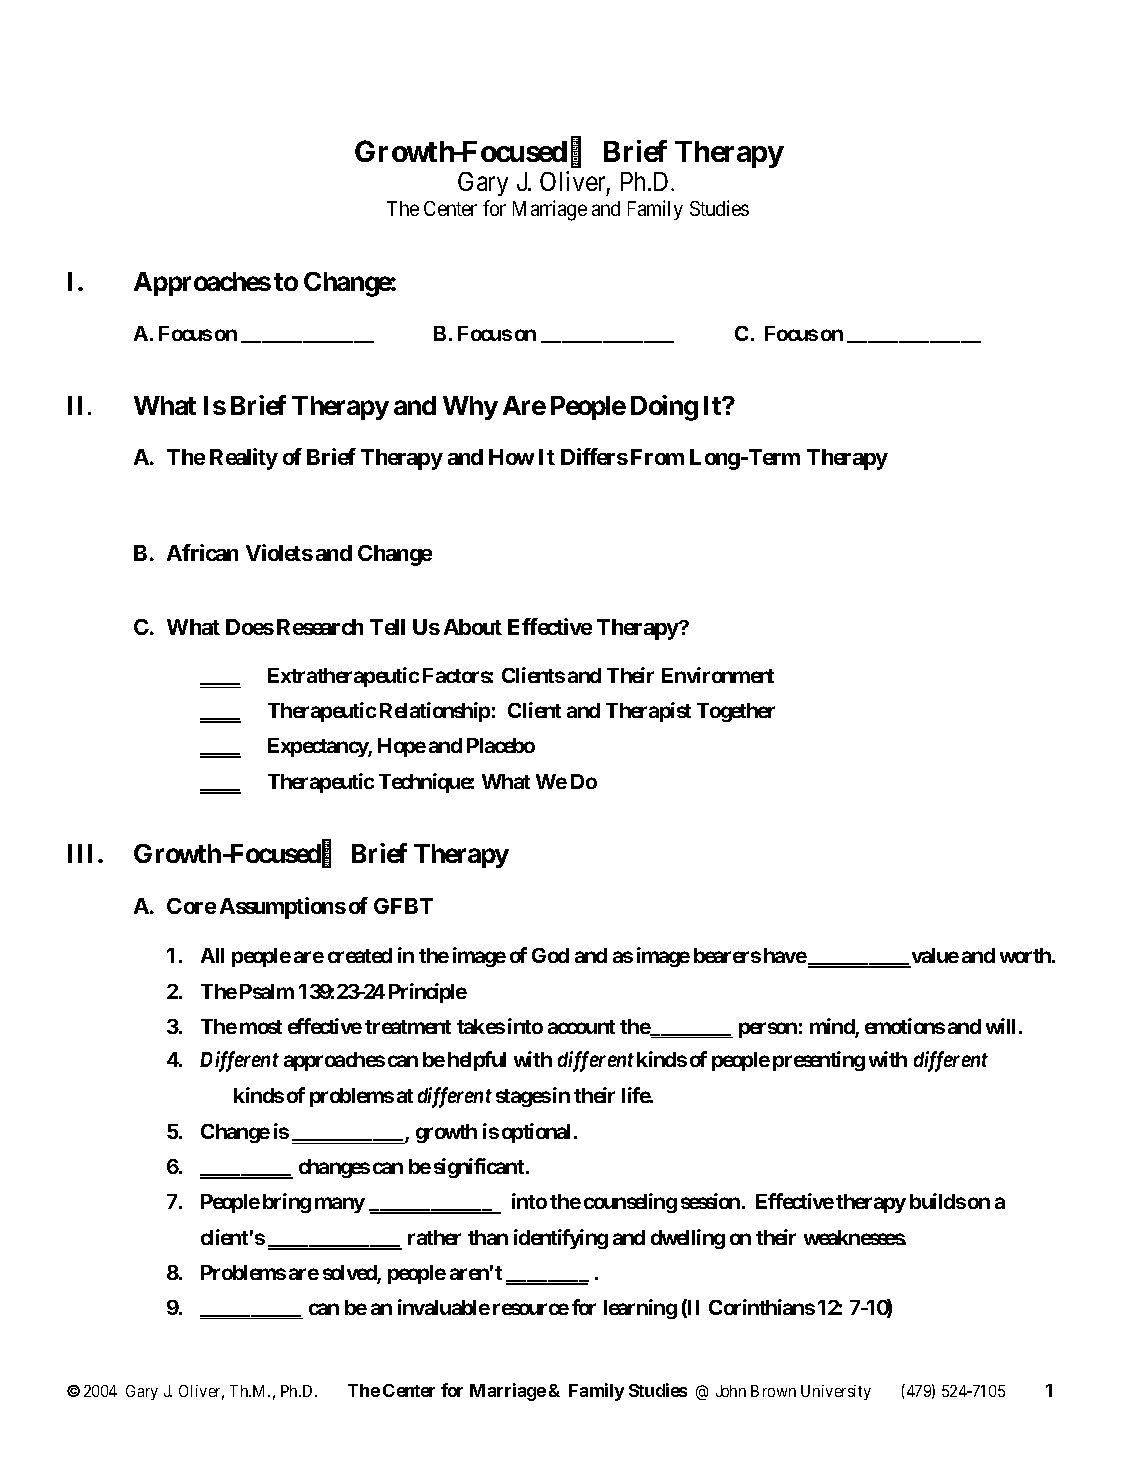  I want to click on will, so click(1003, 1026).
